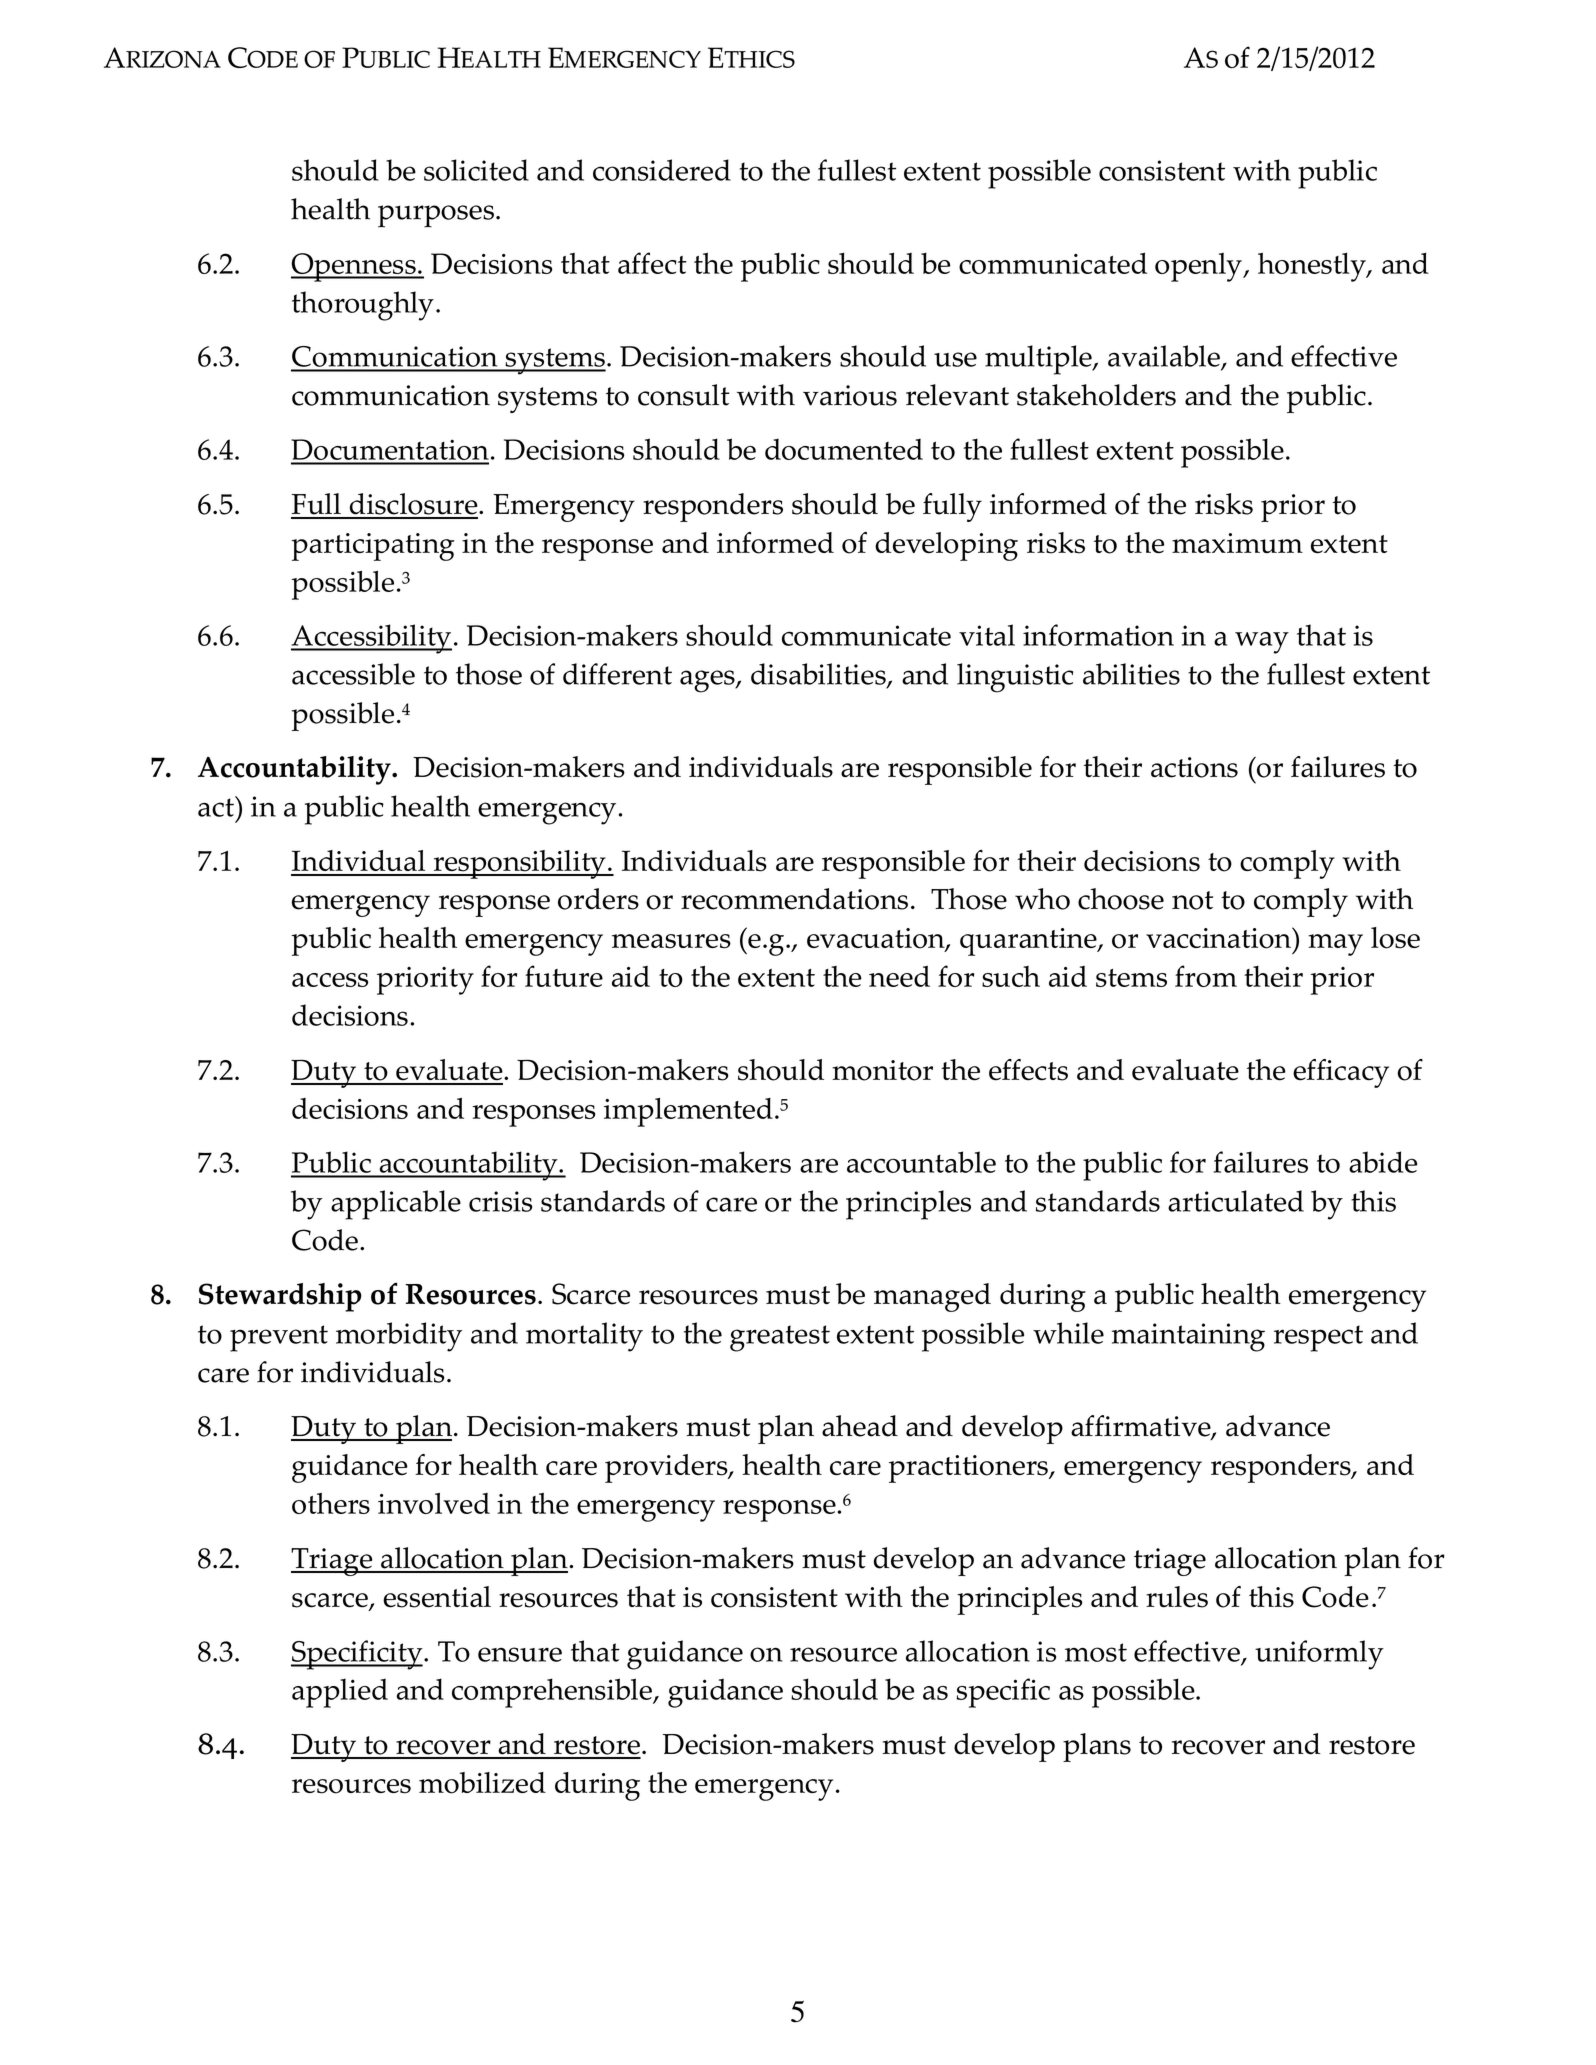 This document has height=2065, width=1596. Describe the element at coordinates (564, 976) in the document. I see `future` at that location.
